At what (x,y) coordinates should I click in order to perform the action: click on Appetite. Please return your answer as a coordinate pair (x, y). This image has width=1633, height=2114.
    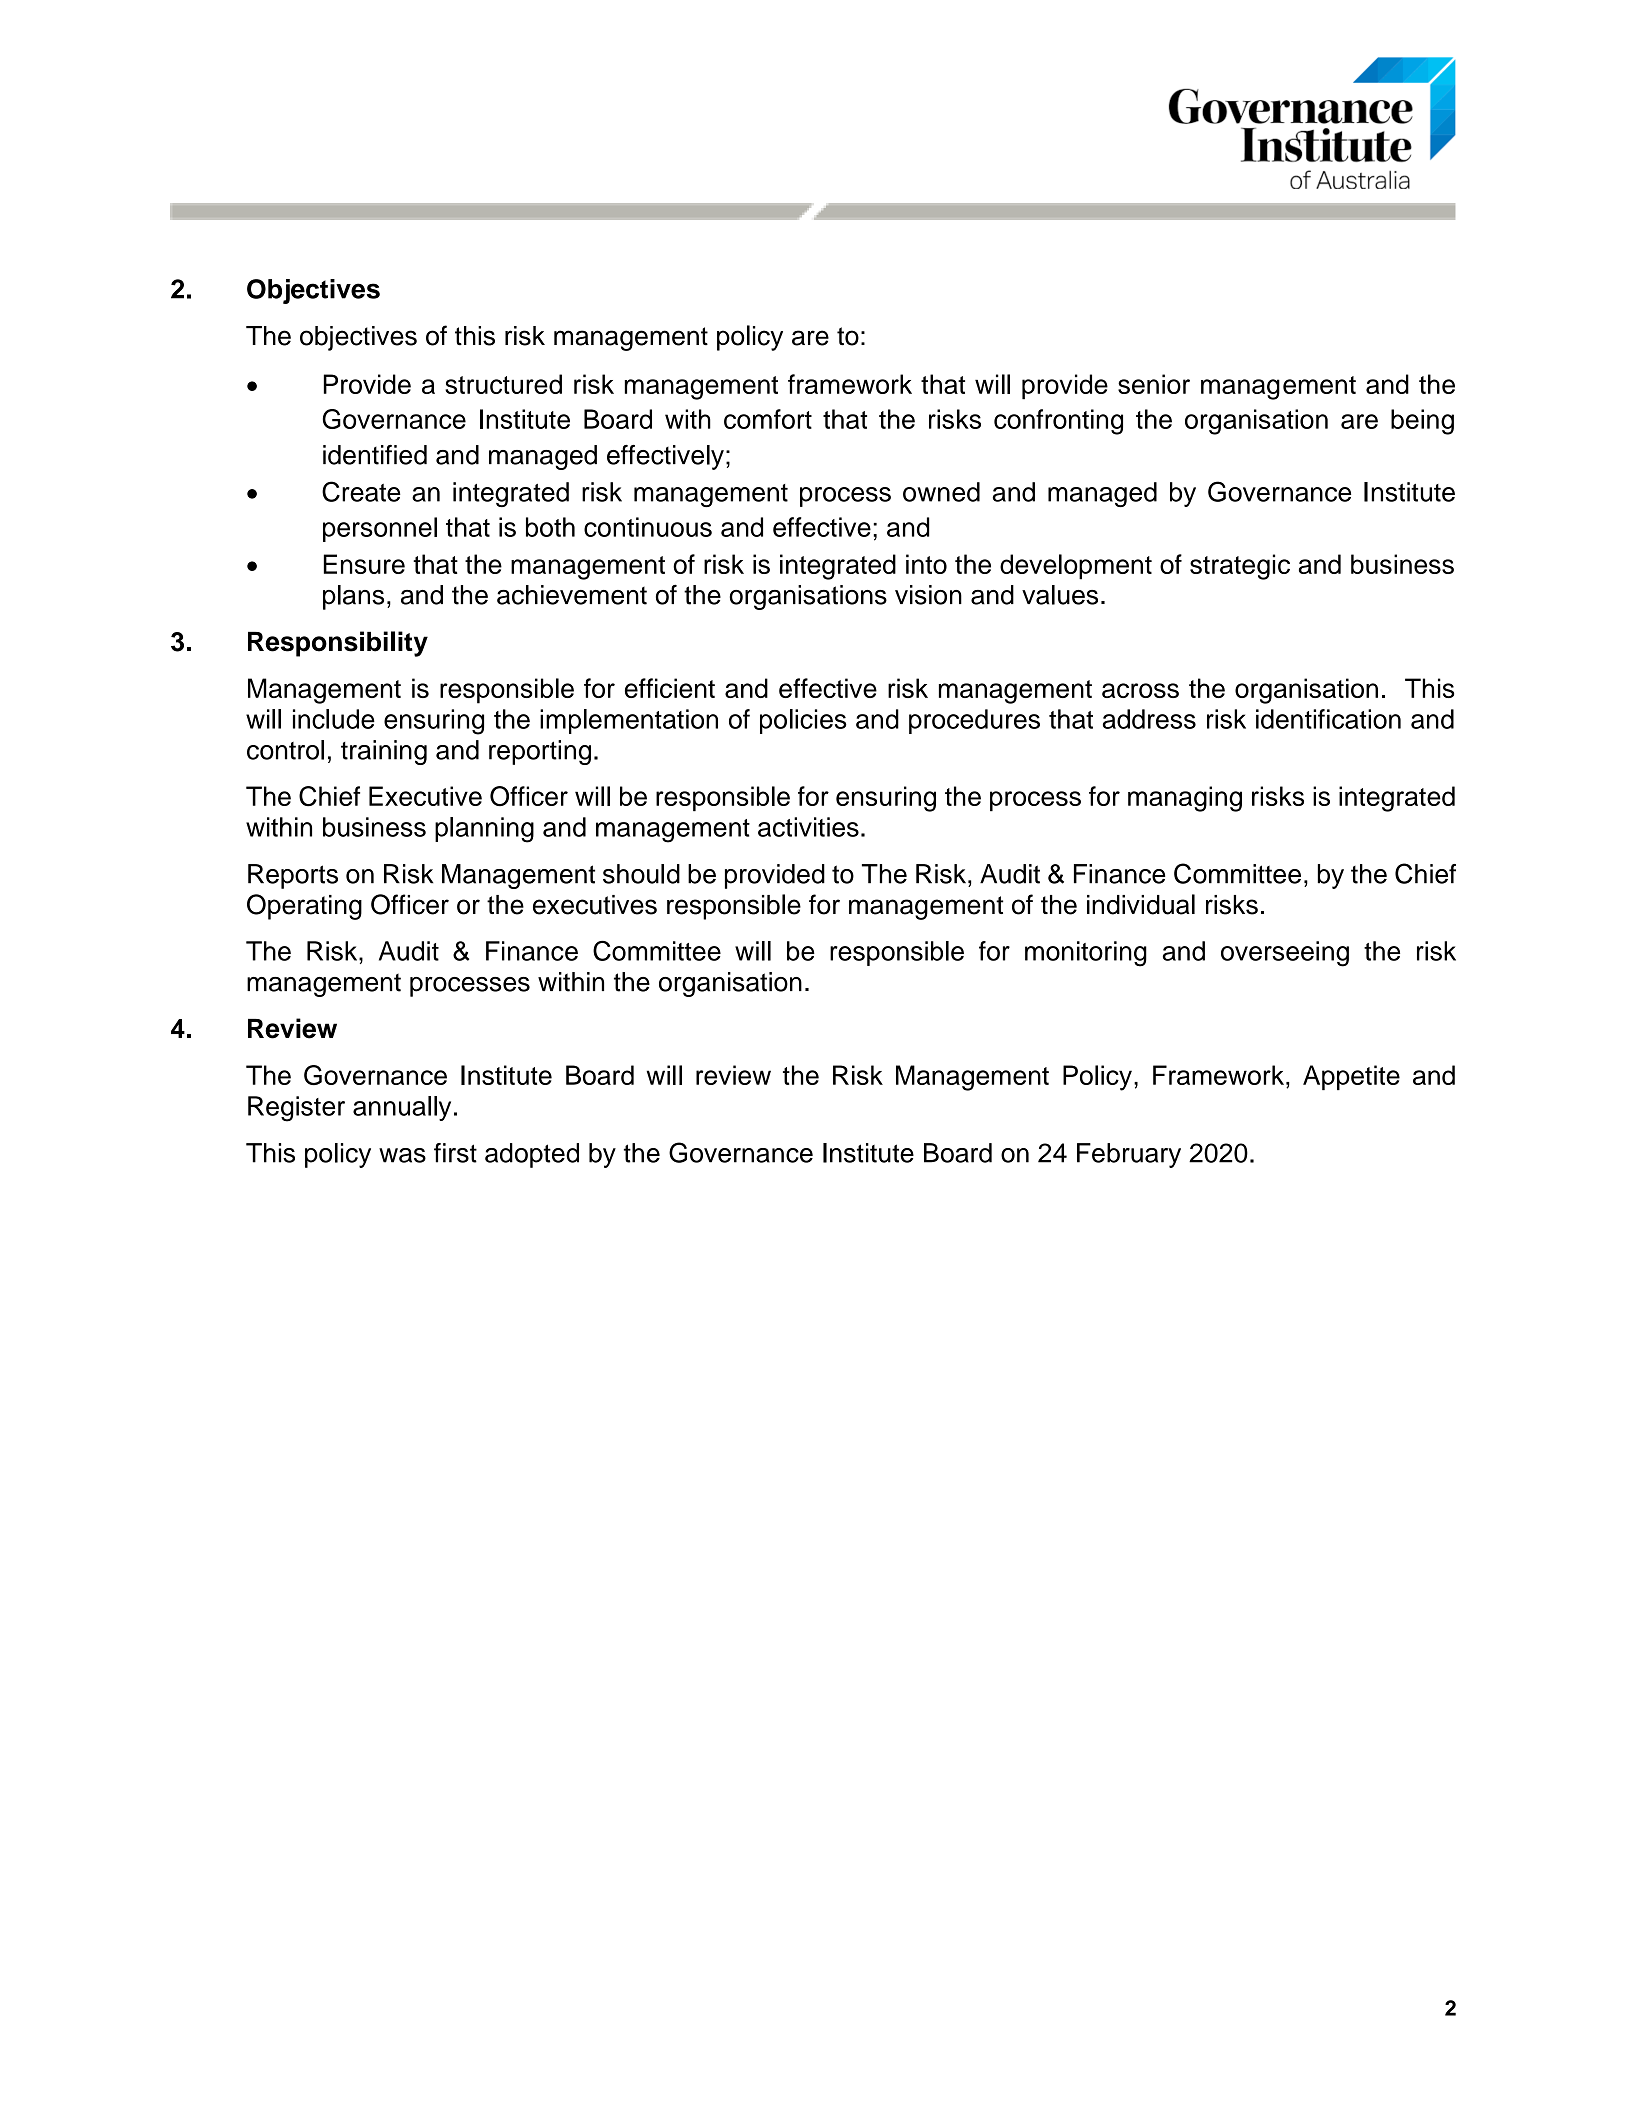
    Looking at the image, I should click on (1351, 1077).
